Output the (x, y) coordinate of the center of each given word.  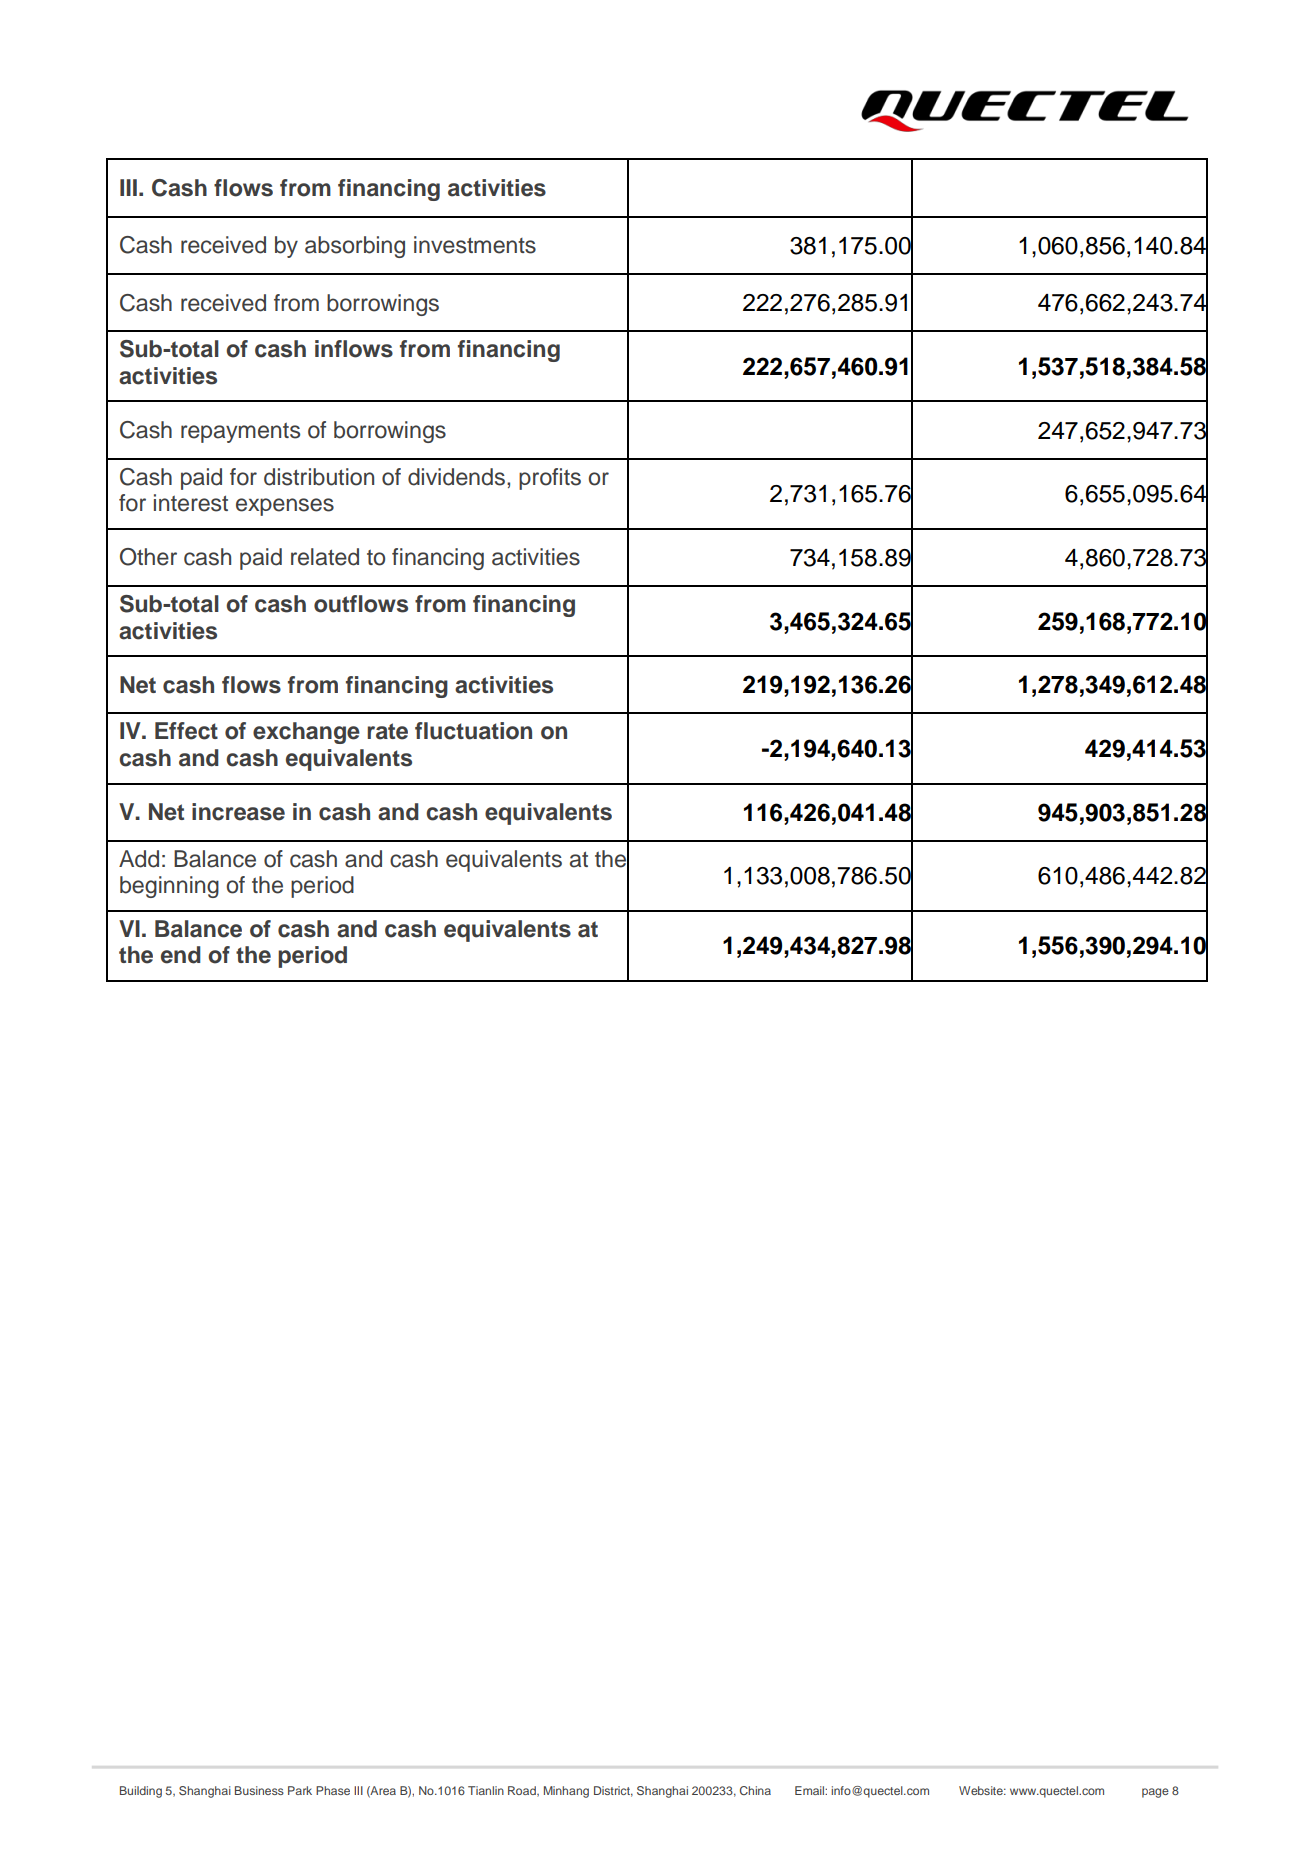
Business (259, 1790)
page (1155, 1793)
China (755, 1790)
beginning (169, 887)
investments (475, 245)
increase (238, 812)
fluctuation (473, 731)
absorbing (355, 247)
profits (550, 479)
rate (387, 731)
